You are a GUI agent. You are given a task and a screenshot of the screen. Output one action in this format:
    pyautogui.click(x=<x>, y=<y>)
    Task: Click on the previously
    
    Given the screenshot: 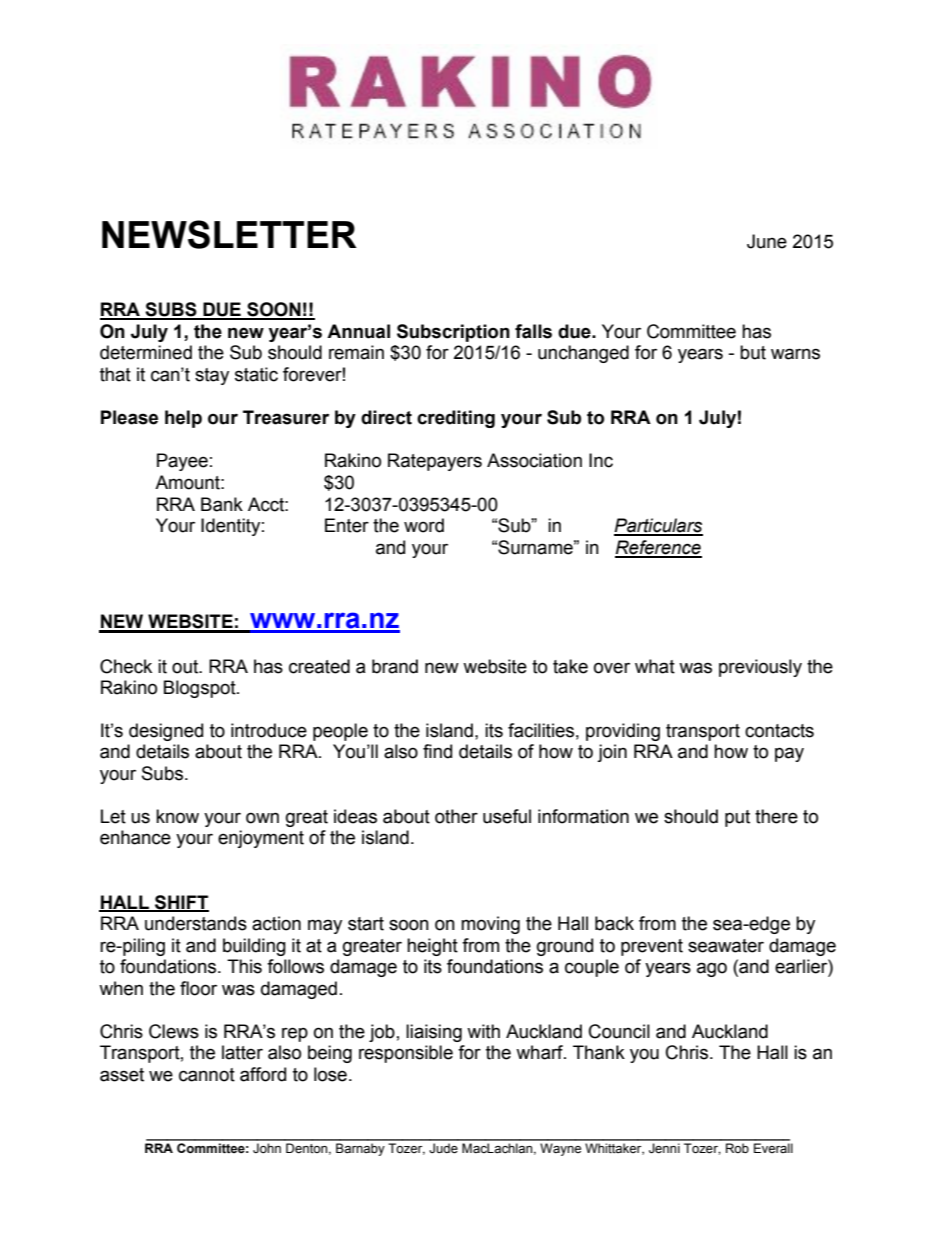 What is the action you would take?
    pyautogui.click(x=760, y=668)
